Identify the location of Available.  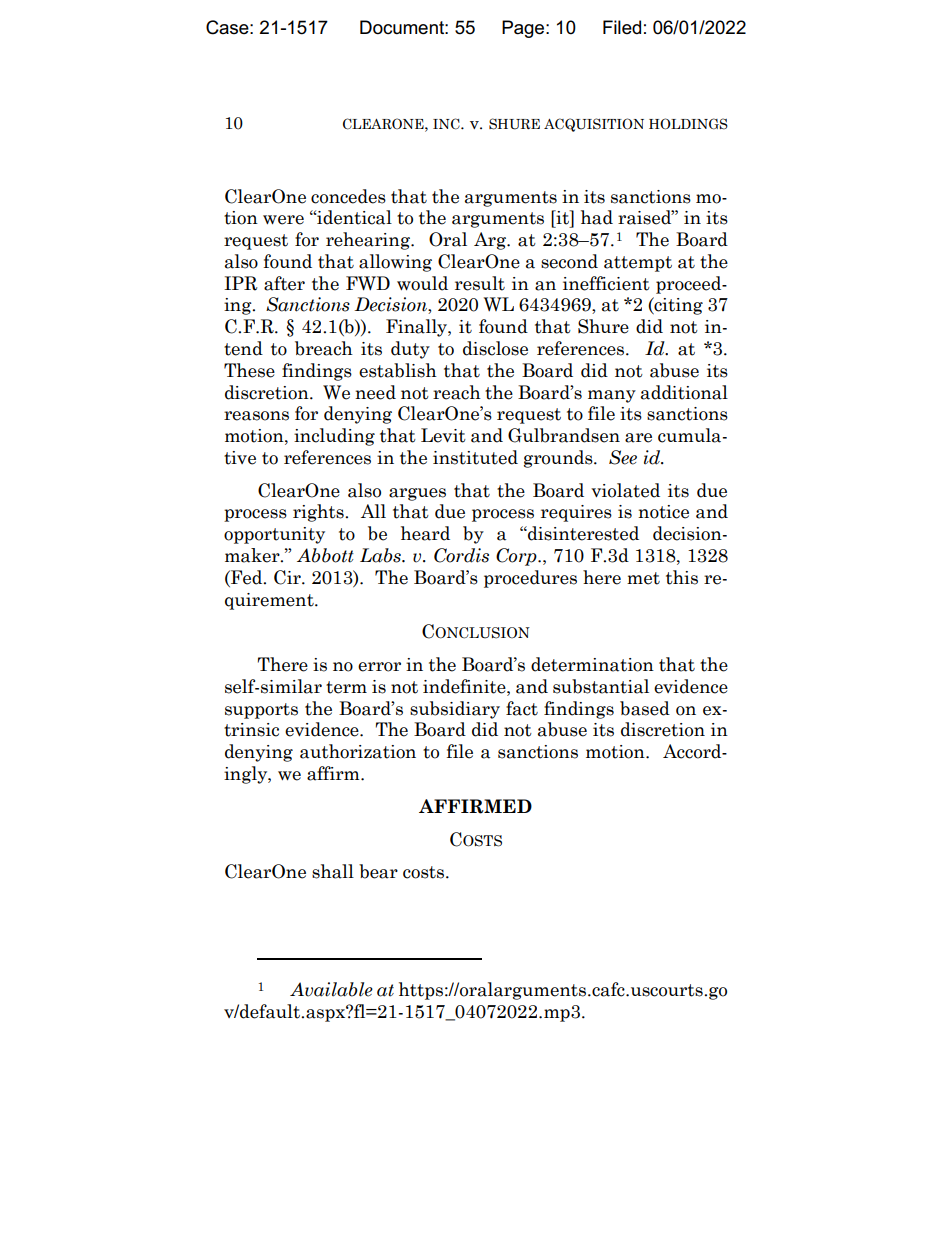
(331, 989).
